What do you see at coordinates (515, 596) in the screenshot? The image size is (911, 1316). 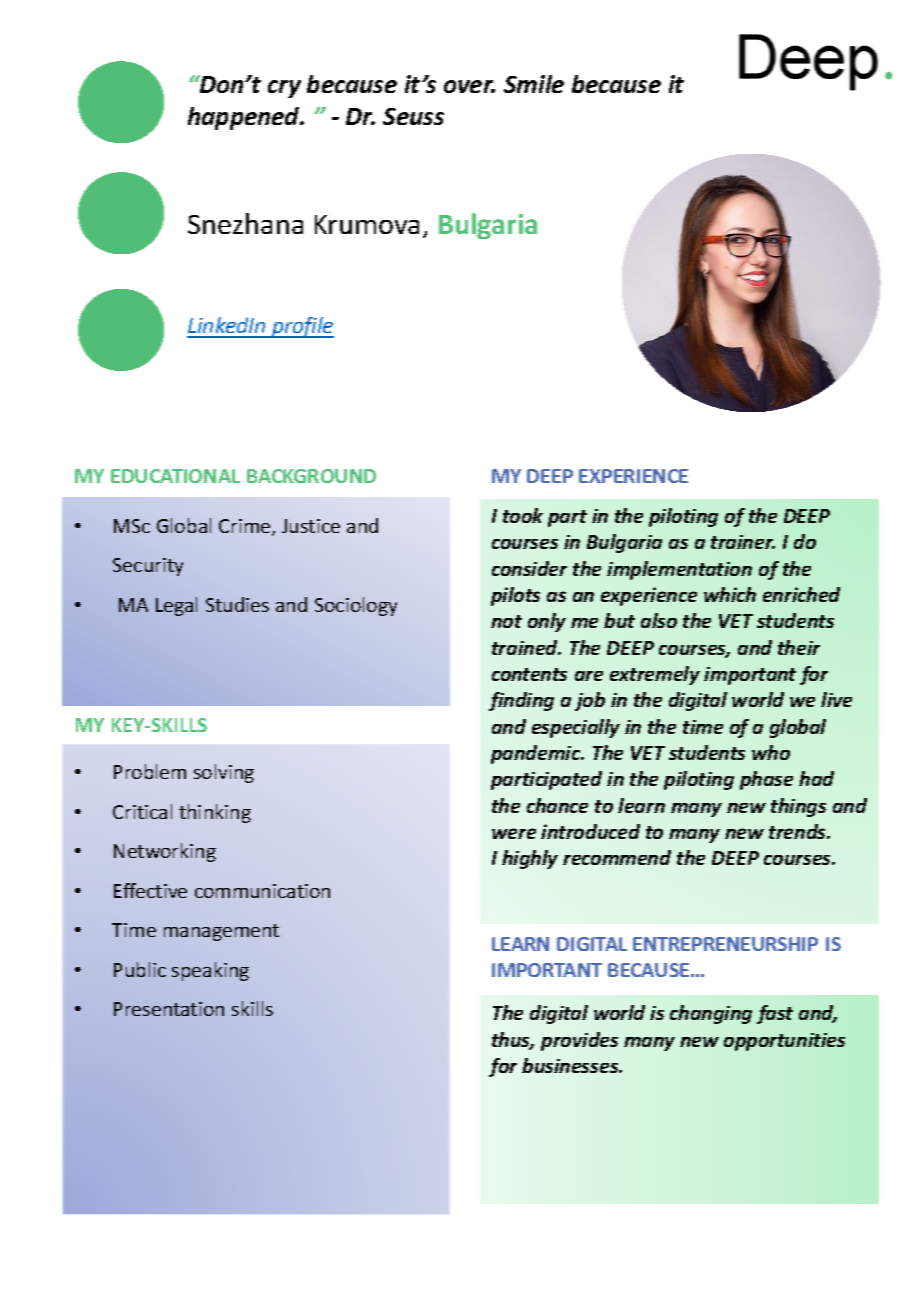 I see `pilots` at bounding box center [515, 596].
